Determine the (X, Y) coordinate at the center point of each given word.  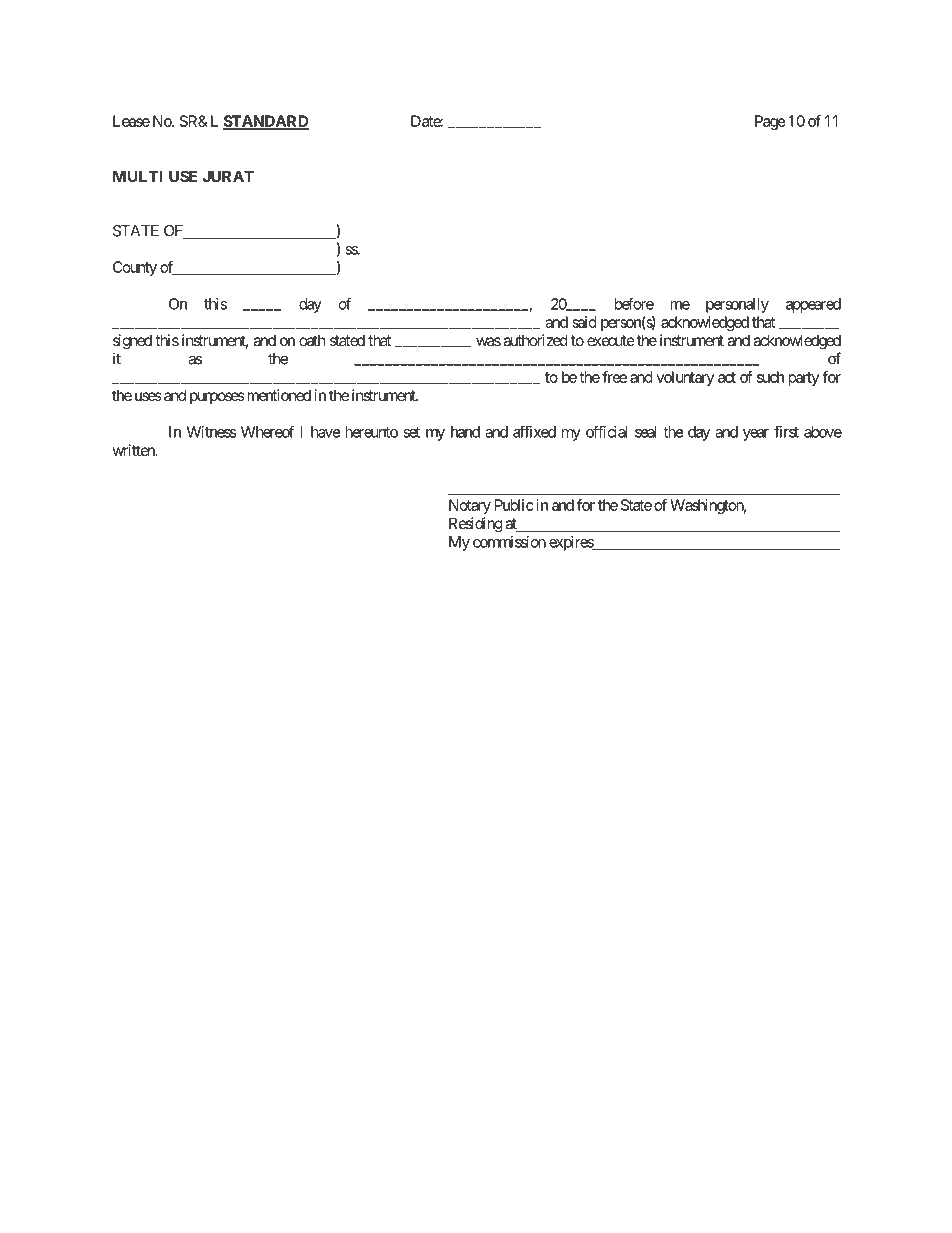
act (727, 377)
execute (611, 340)
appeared (813, 305)
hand (465, 432)
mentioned (277, 395)
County (135, 268)
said (584, 322)
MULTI (137, 176)
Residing (476, 525)
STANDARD (266, 122)
